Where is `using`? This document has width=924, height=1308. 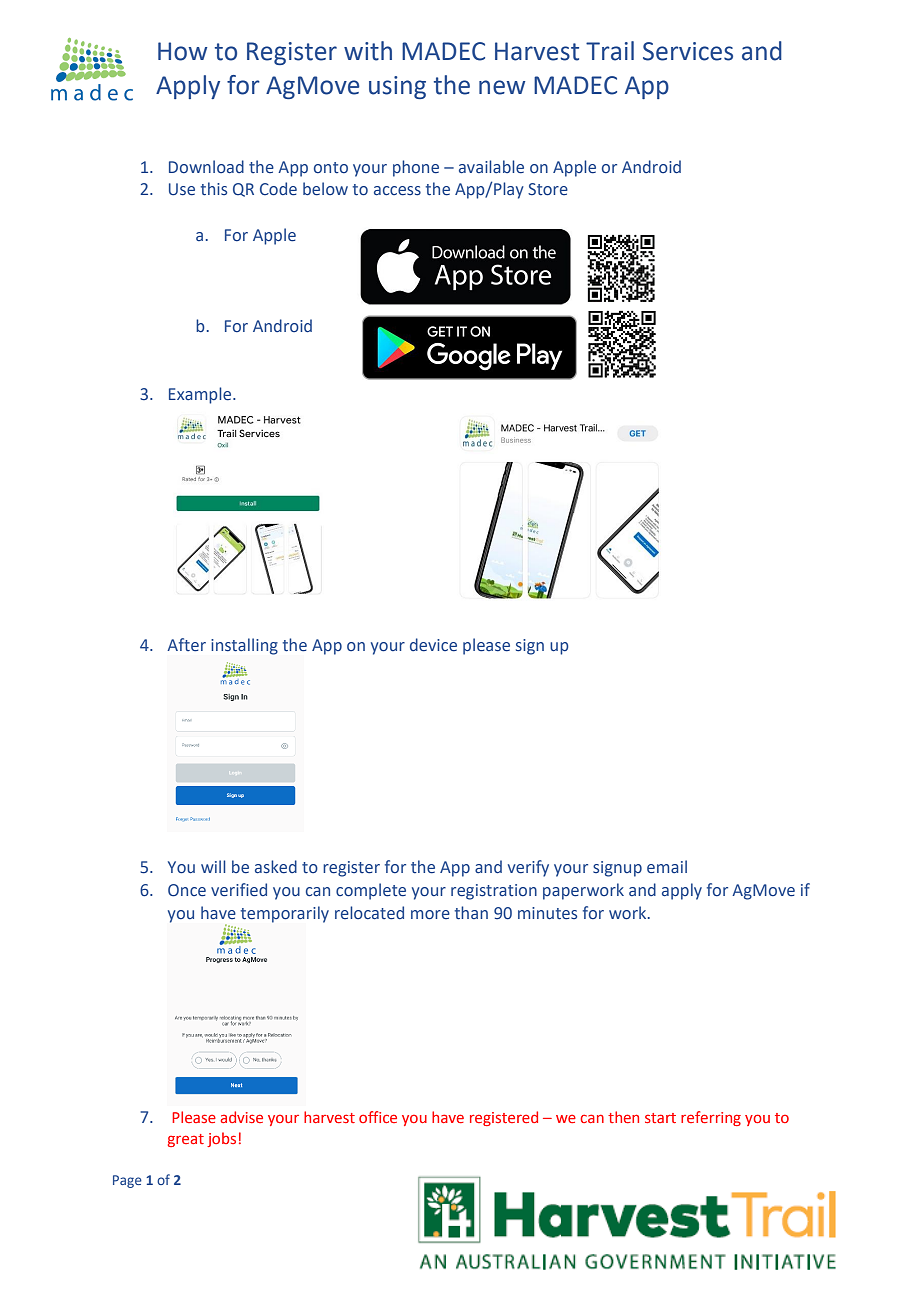
using is located at coordinates (397, 87).
